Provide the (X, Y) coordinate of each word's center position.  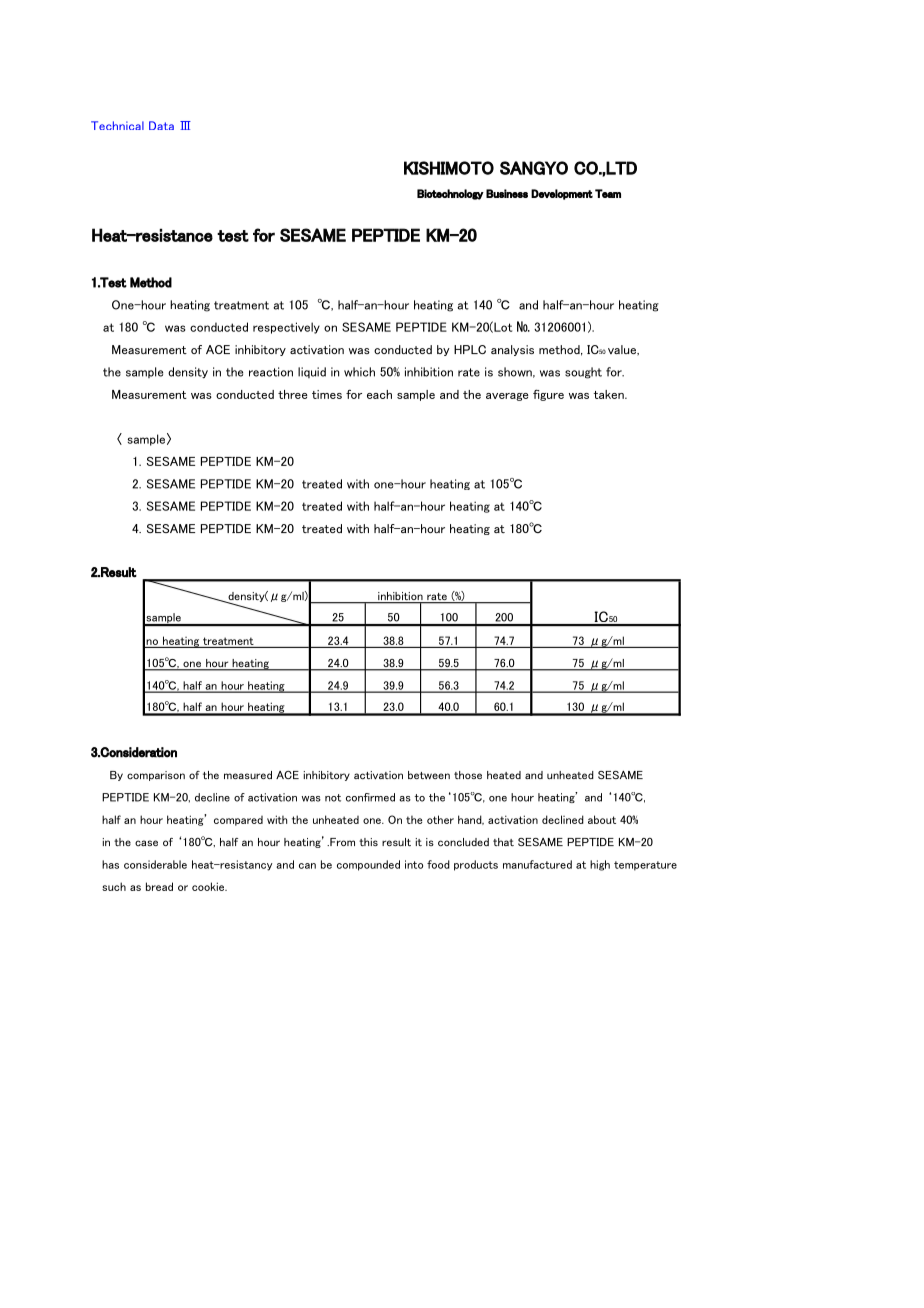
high (600, 865)
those (468, 775)
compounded (368, 865)
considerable (155, 864)
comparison (156, 776)
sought (583, 373)
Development (562, 194)
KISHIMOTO (449, 168)
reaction (271, 372)
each (379, 394)
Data (161, 125)
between (429, 775)
